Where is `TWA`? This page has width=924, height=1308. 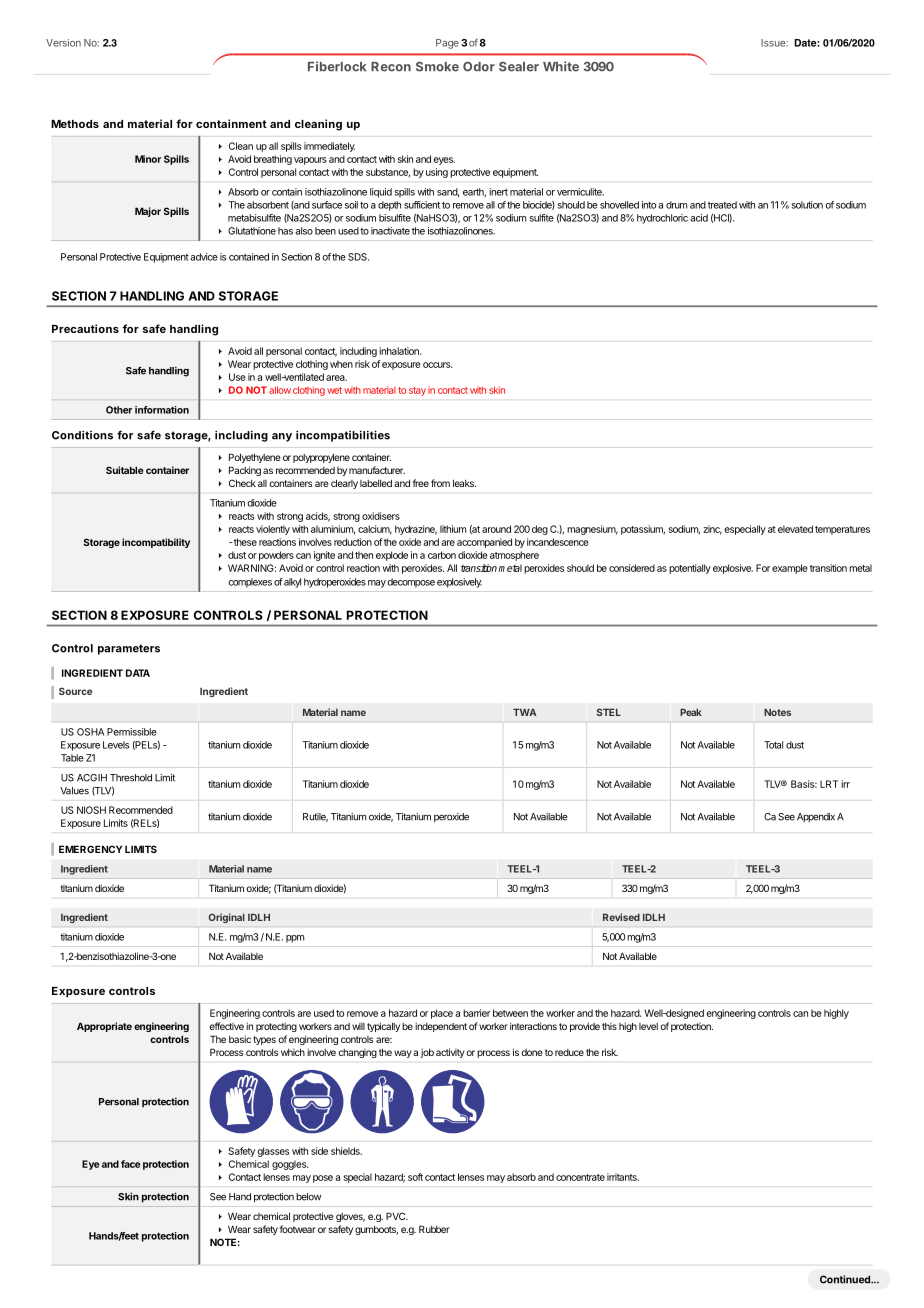
TWA is located at coordinates (525, 712).
